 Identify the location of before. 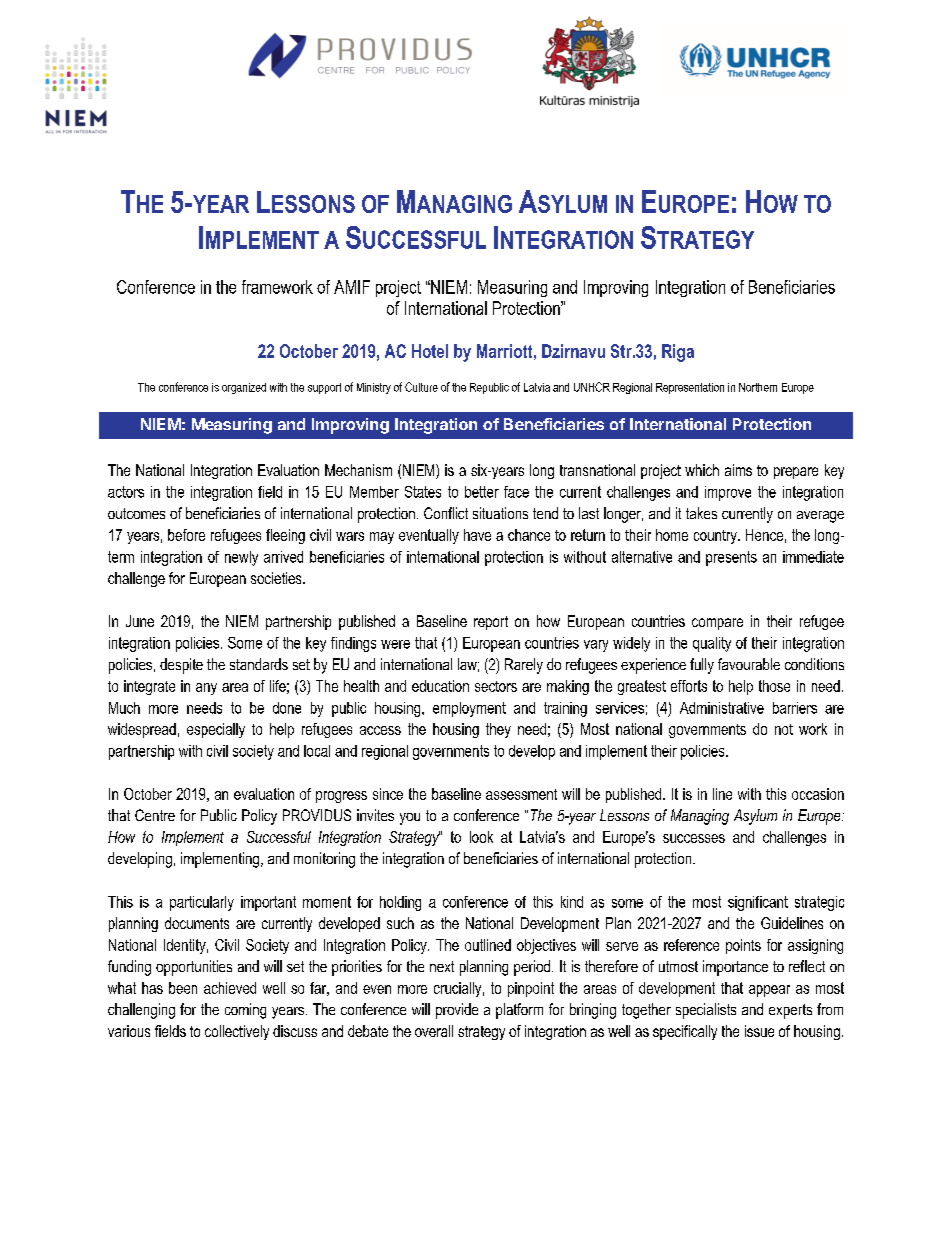
(186, 535).
